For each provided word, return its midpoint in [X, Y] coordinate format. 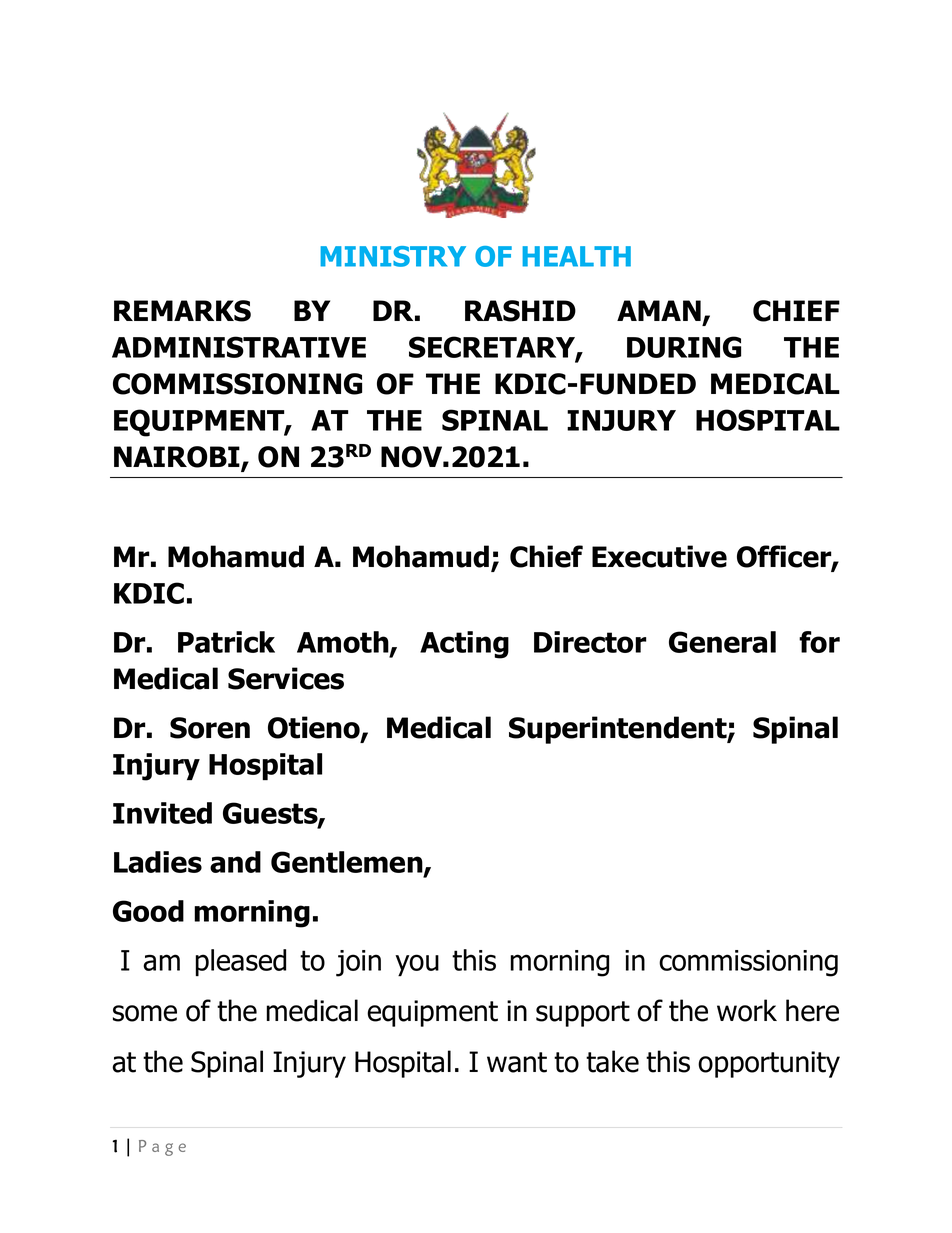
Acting [464, 645]
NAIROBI [178, 458]
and [235, 862]
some [145, 1013]
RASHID [520, 311]
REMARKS [182, 311]
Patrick [226, 642]
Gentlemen [348, 863]
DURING [684, 347]
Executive [659, 556]
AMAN [659, 310]
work [747, 1010]
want [517, 1062]
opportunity [769, 1064]
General [722, 642]
